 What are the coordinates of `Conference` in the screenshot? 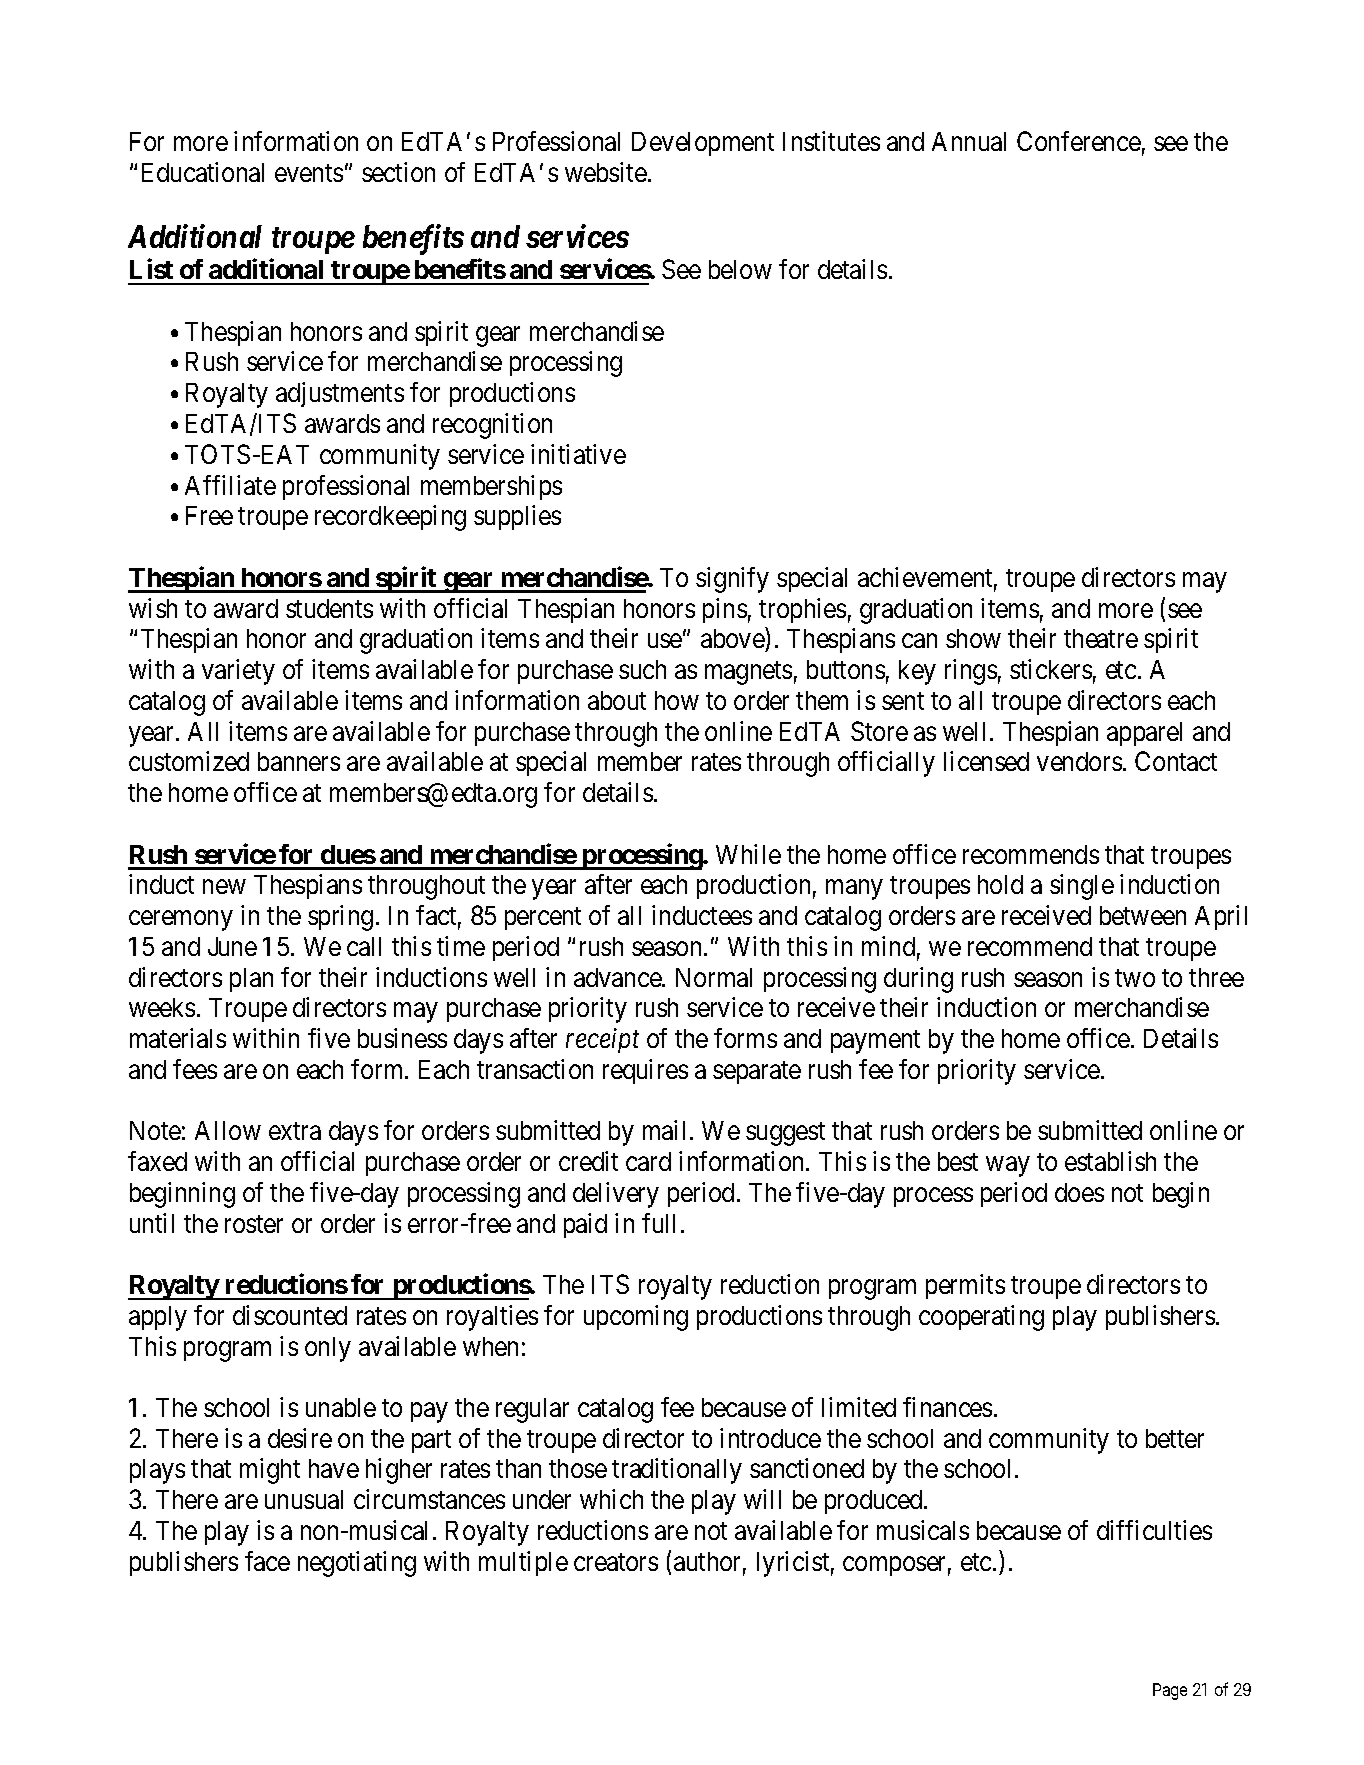 It's located at (1079, 141).
